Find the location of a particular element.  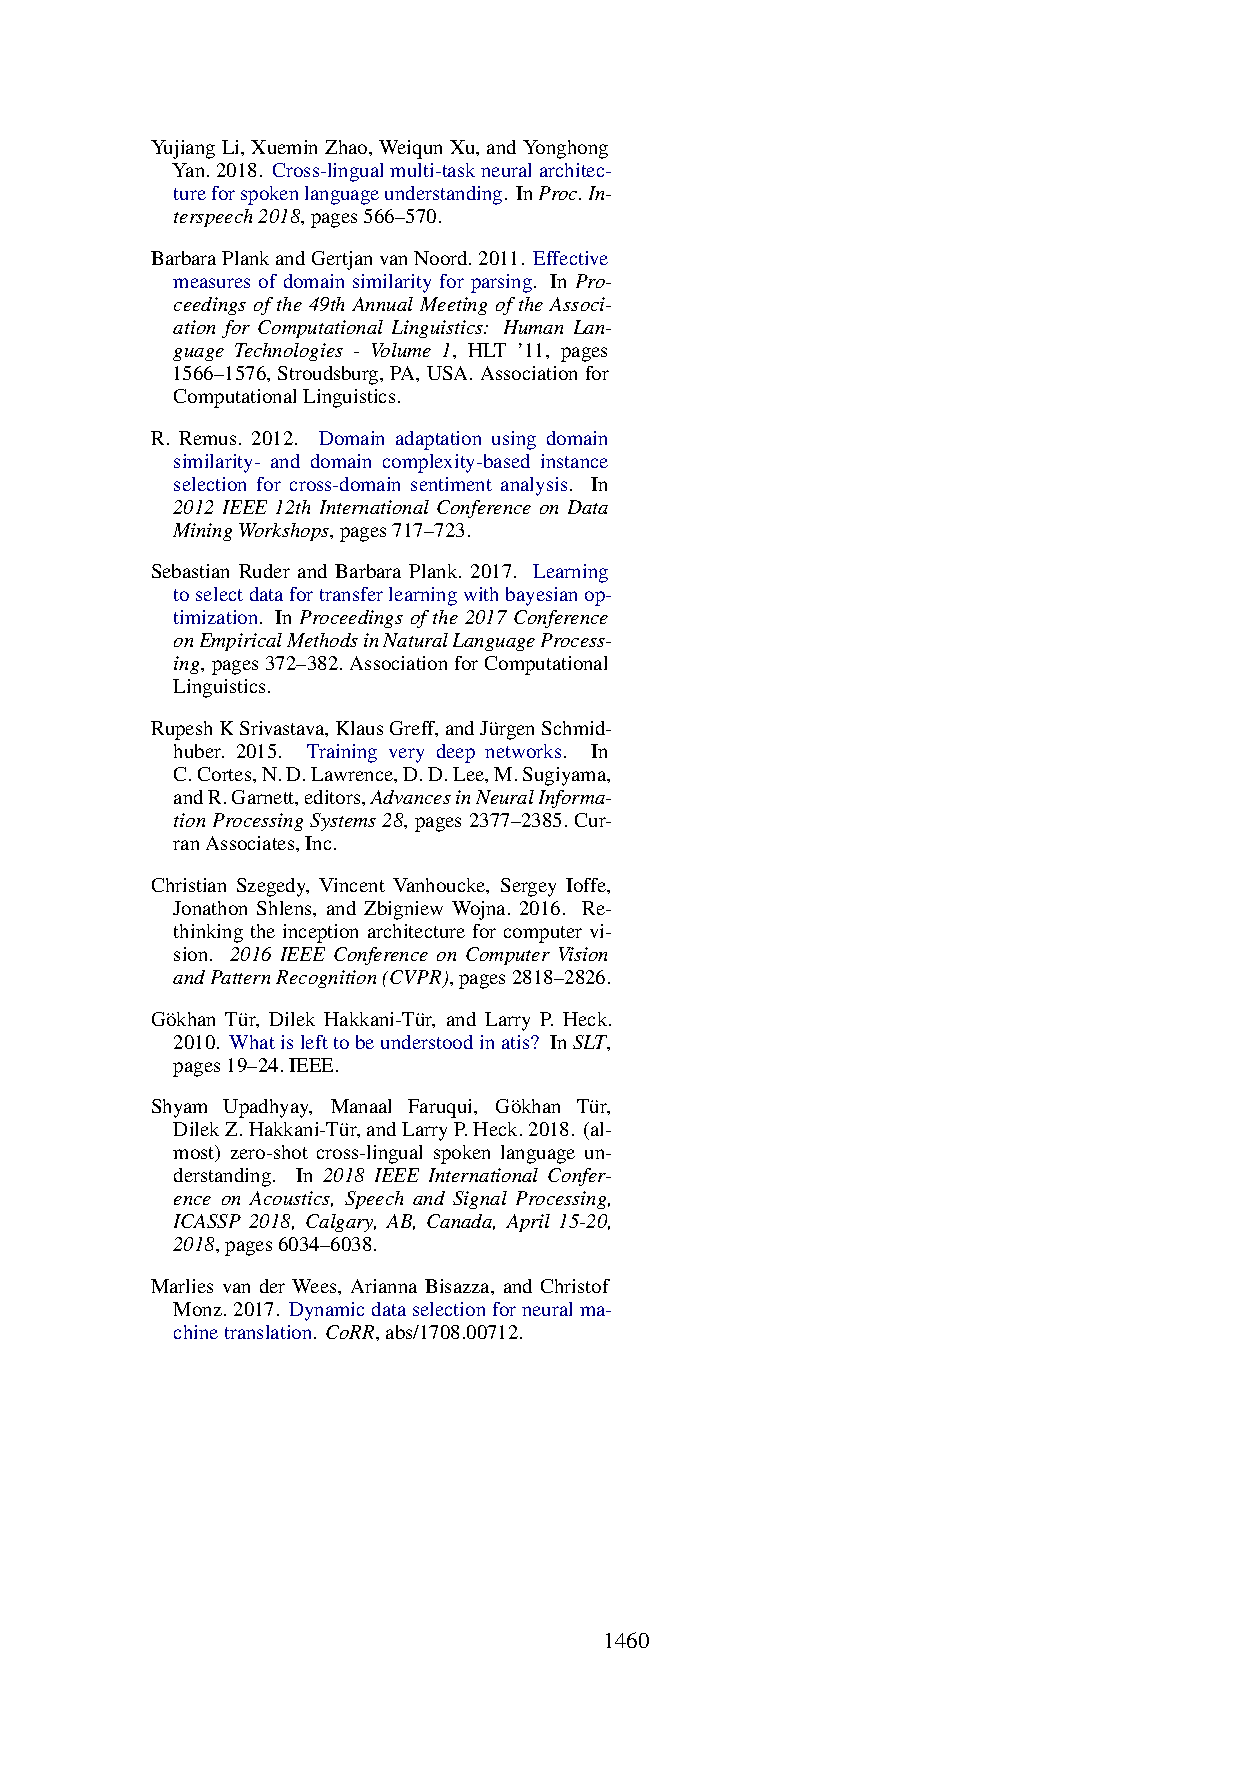

Yan is located at coordinates (190, 170).
